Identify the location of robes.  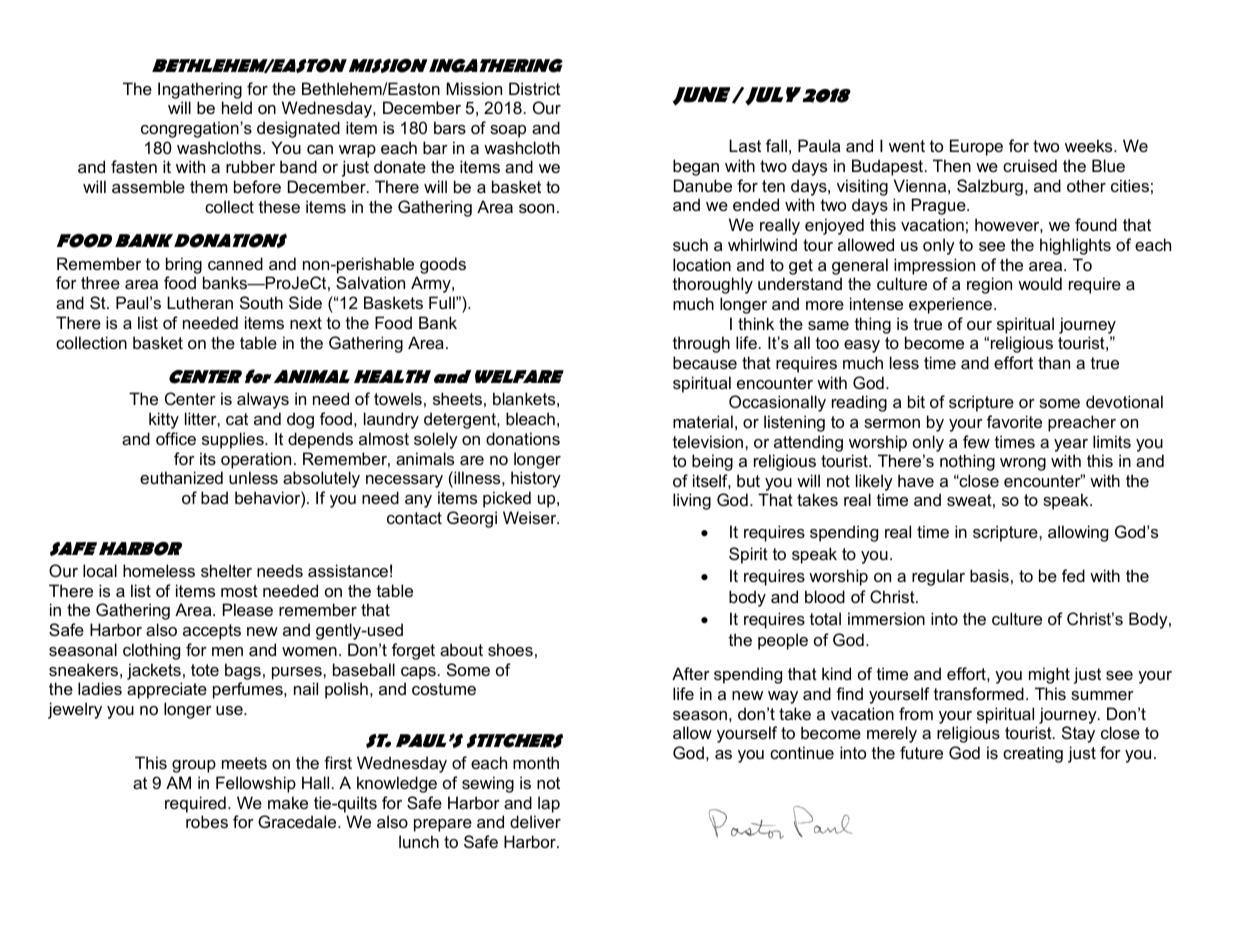
(207, 821).
